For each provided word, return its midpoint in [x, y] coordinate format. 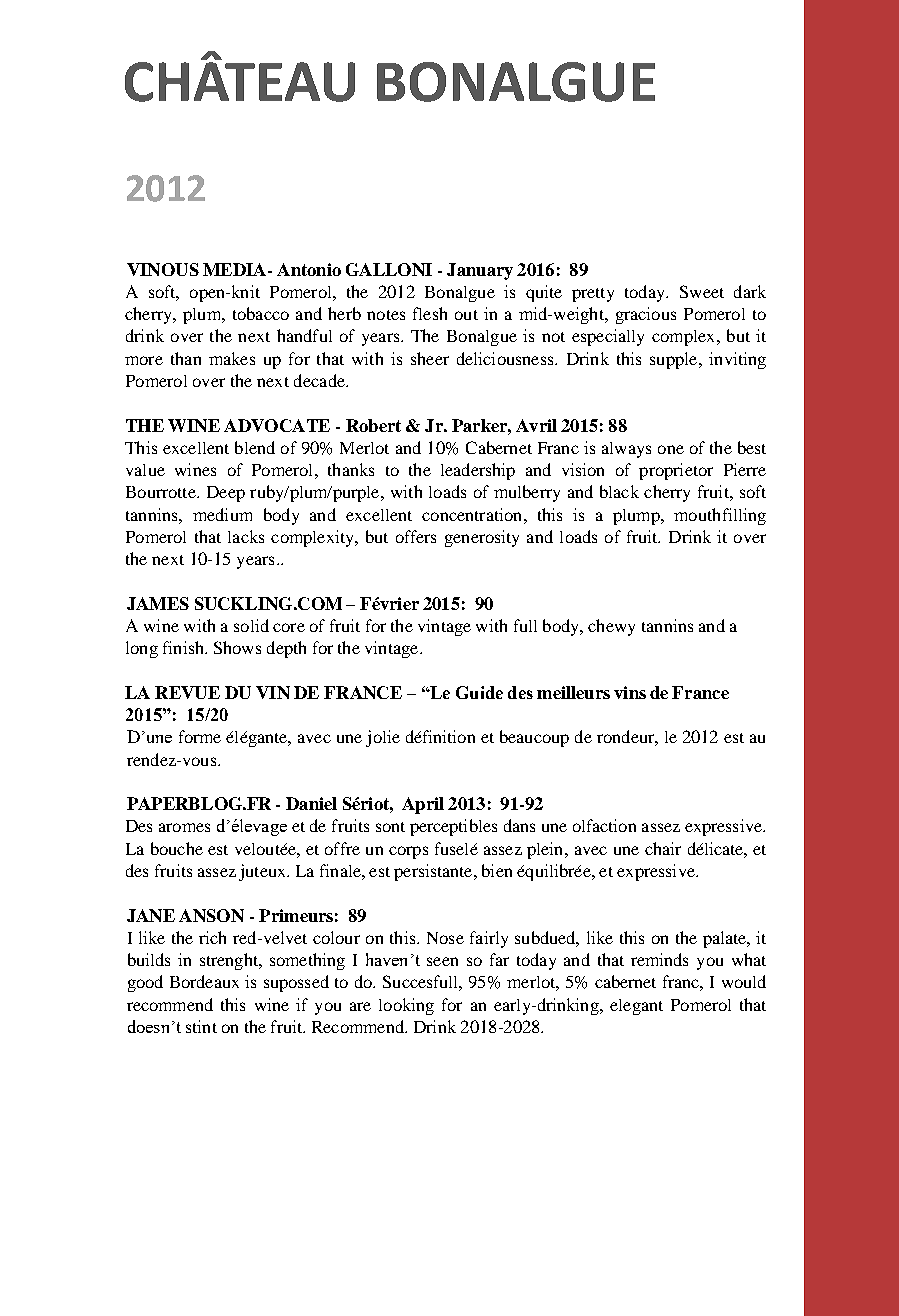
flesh [430, 313]
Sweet [702, 291]
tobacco [261, 313]
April [423, 805]
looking [406, 1006]
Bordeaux [204, 981]
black [619, 491]
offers [416, 536]
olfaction [604, 825]
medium [222, 514]
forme [200, 736]
